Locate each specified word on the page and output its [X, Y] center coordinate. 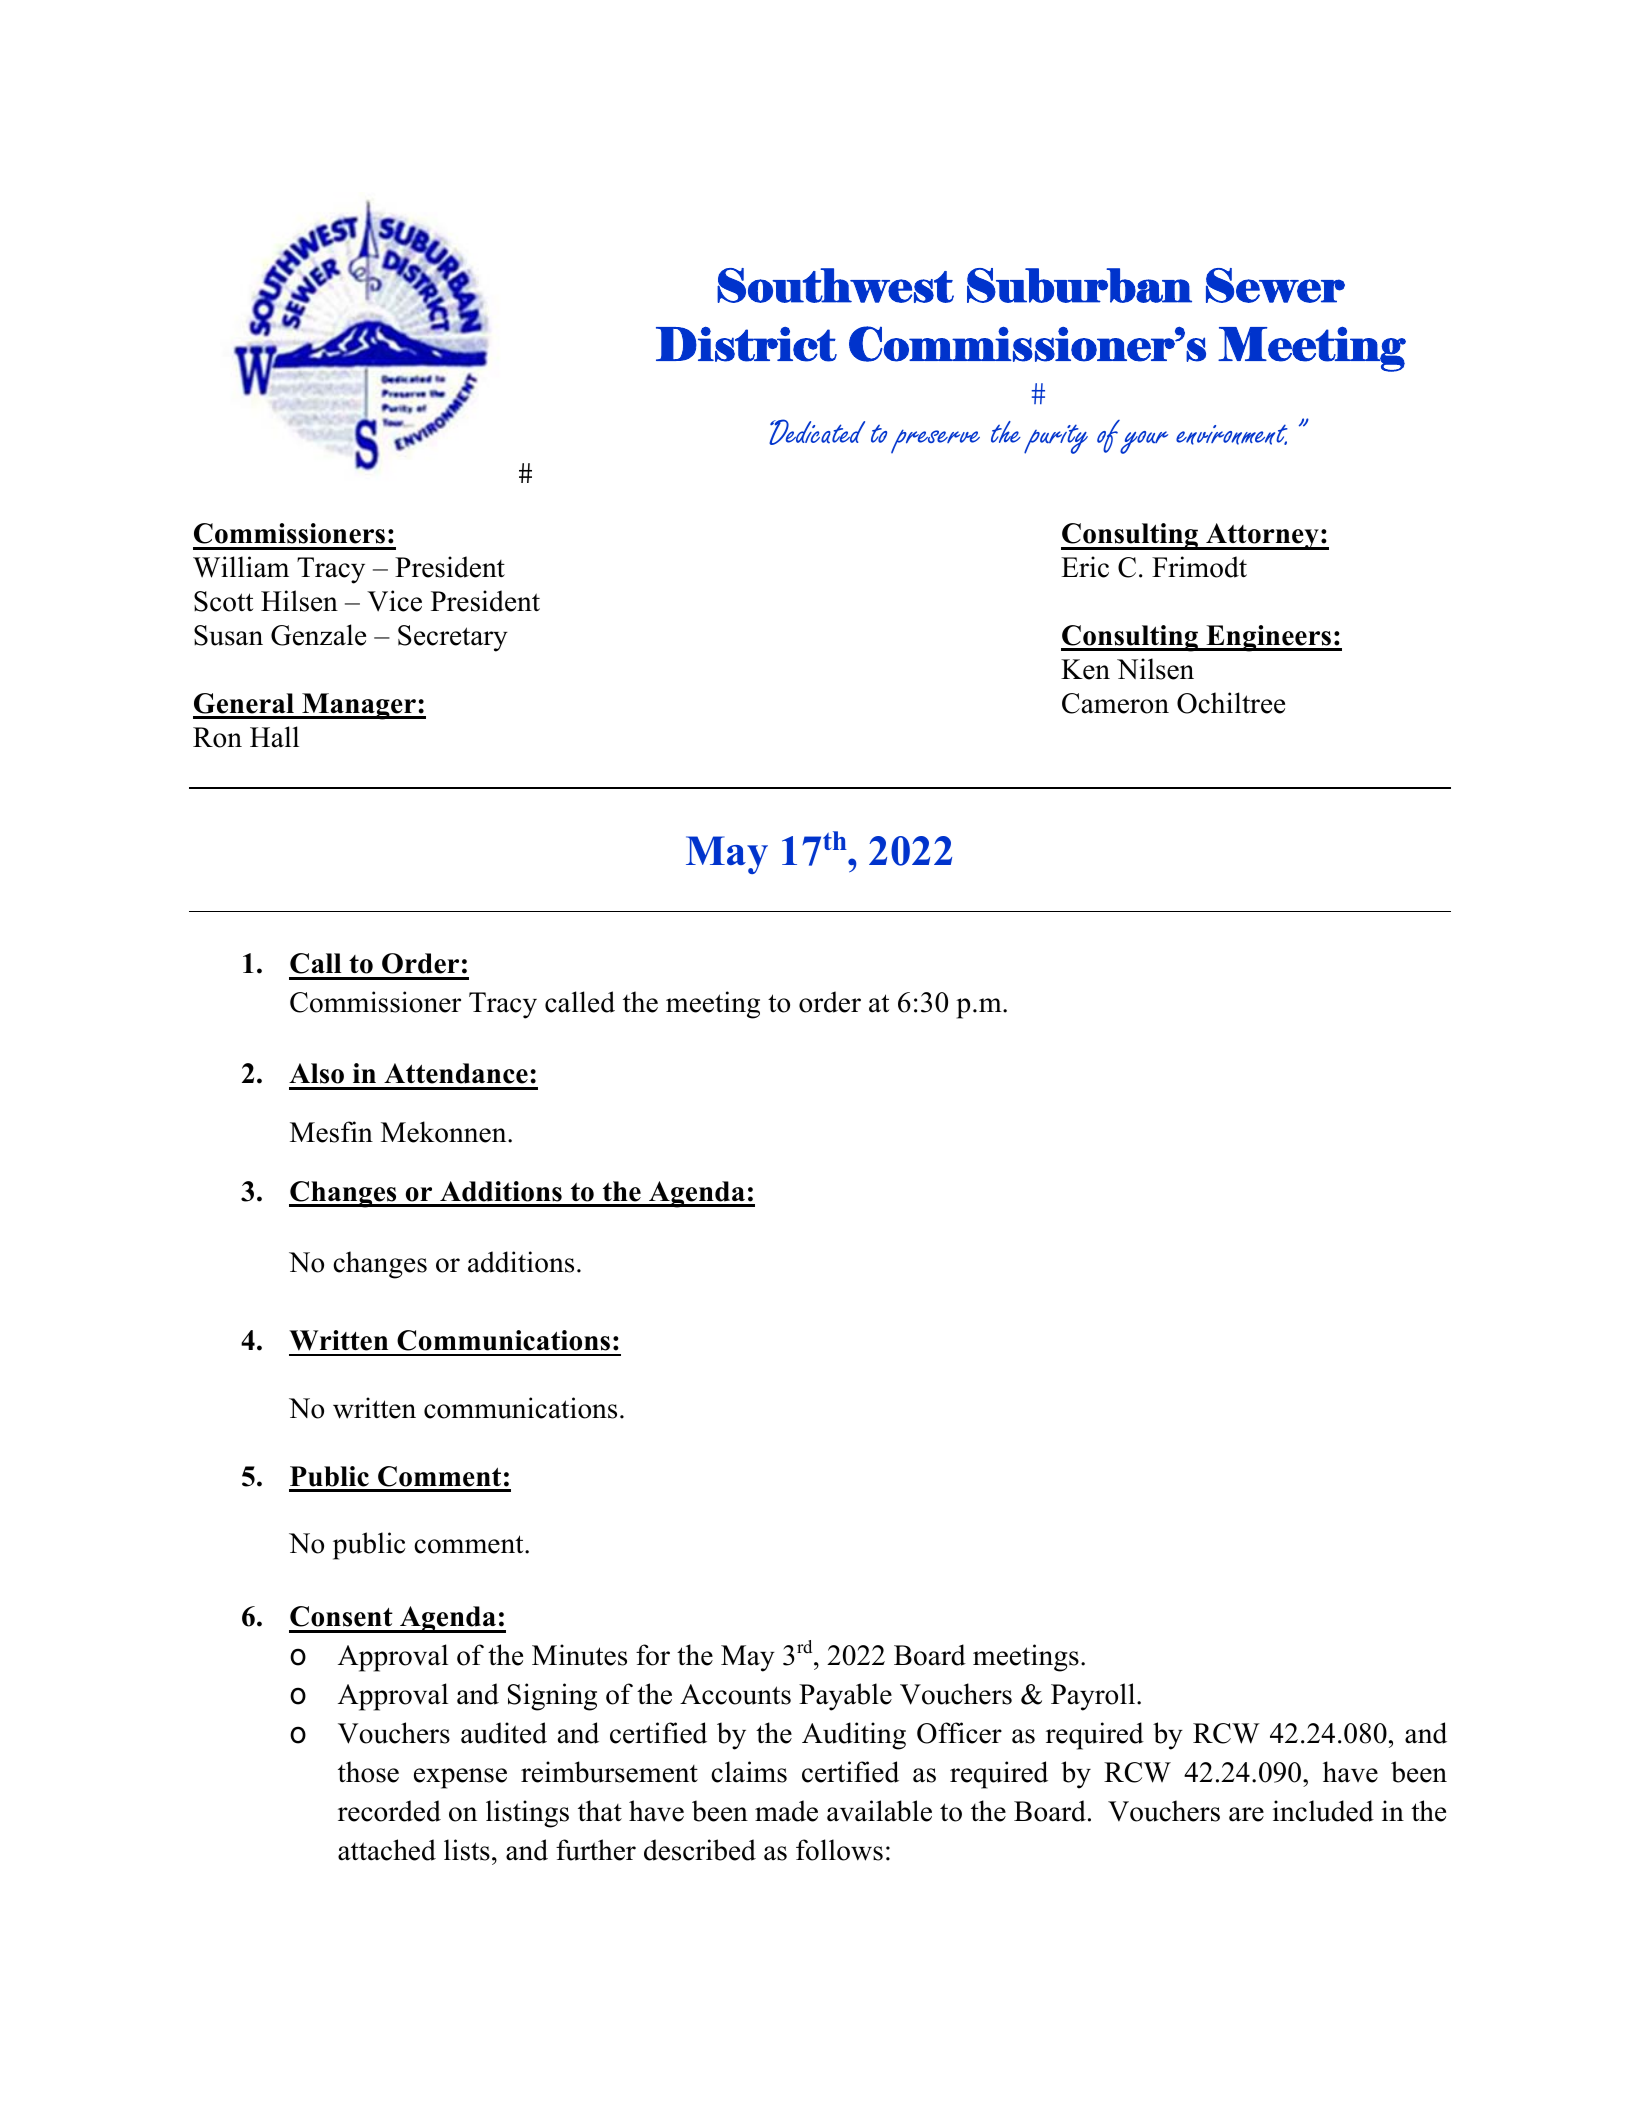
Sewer [1275, 285]
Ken [1085, 669]
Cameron [1115, 703]
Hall [274, 737]
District [746, 344]
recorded [389, 1811]
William [241, 567]
